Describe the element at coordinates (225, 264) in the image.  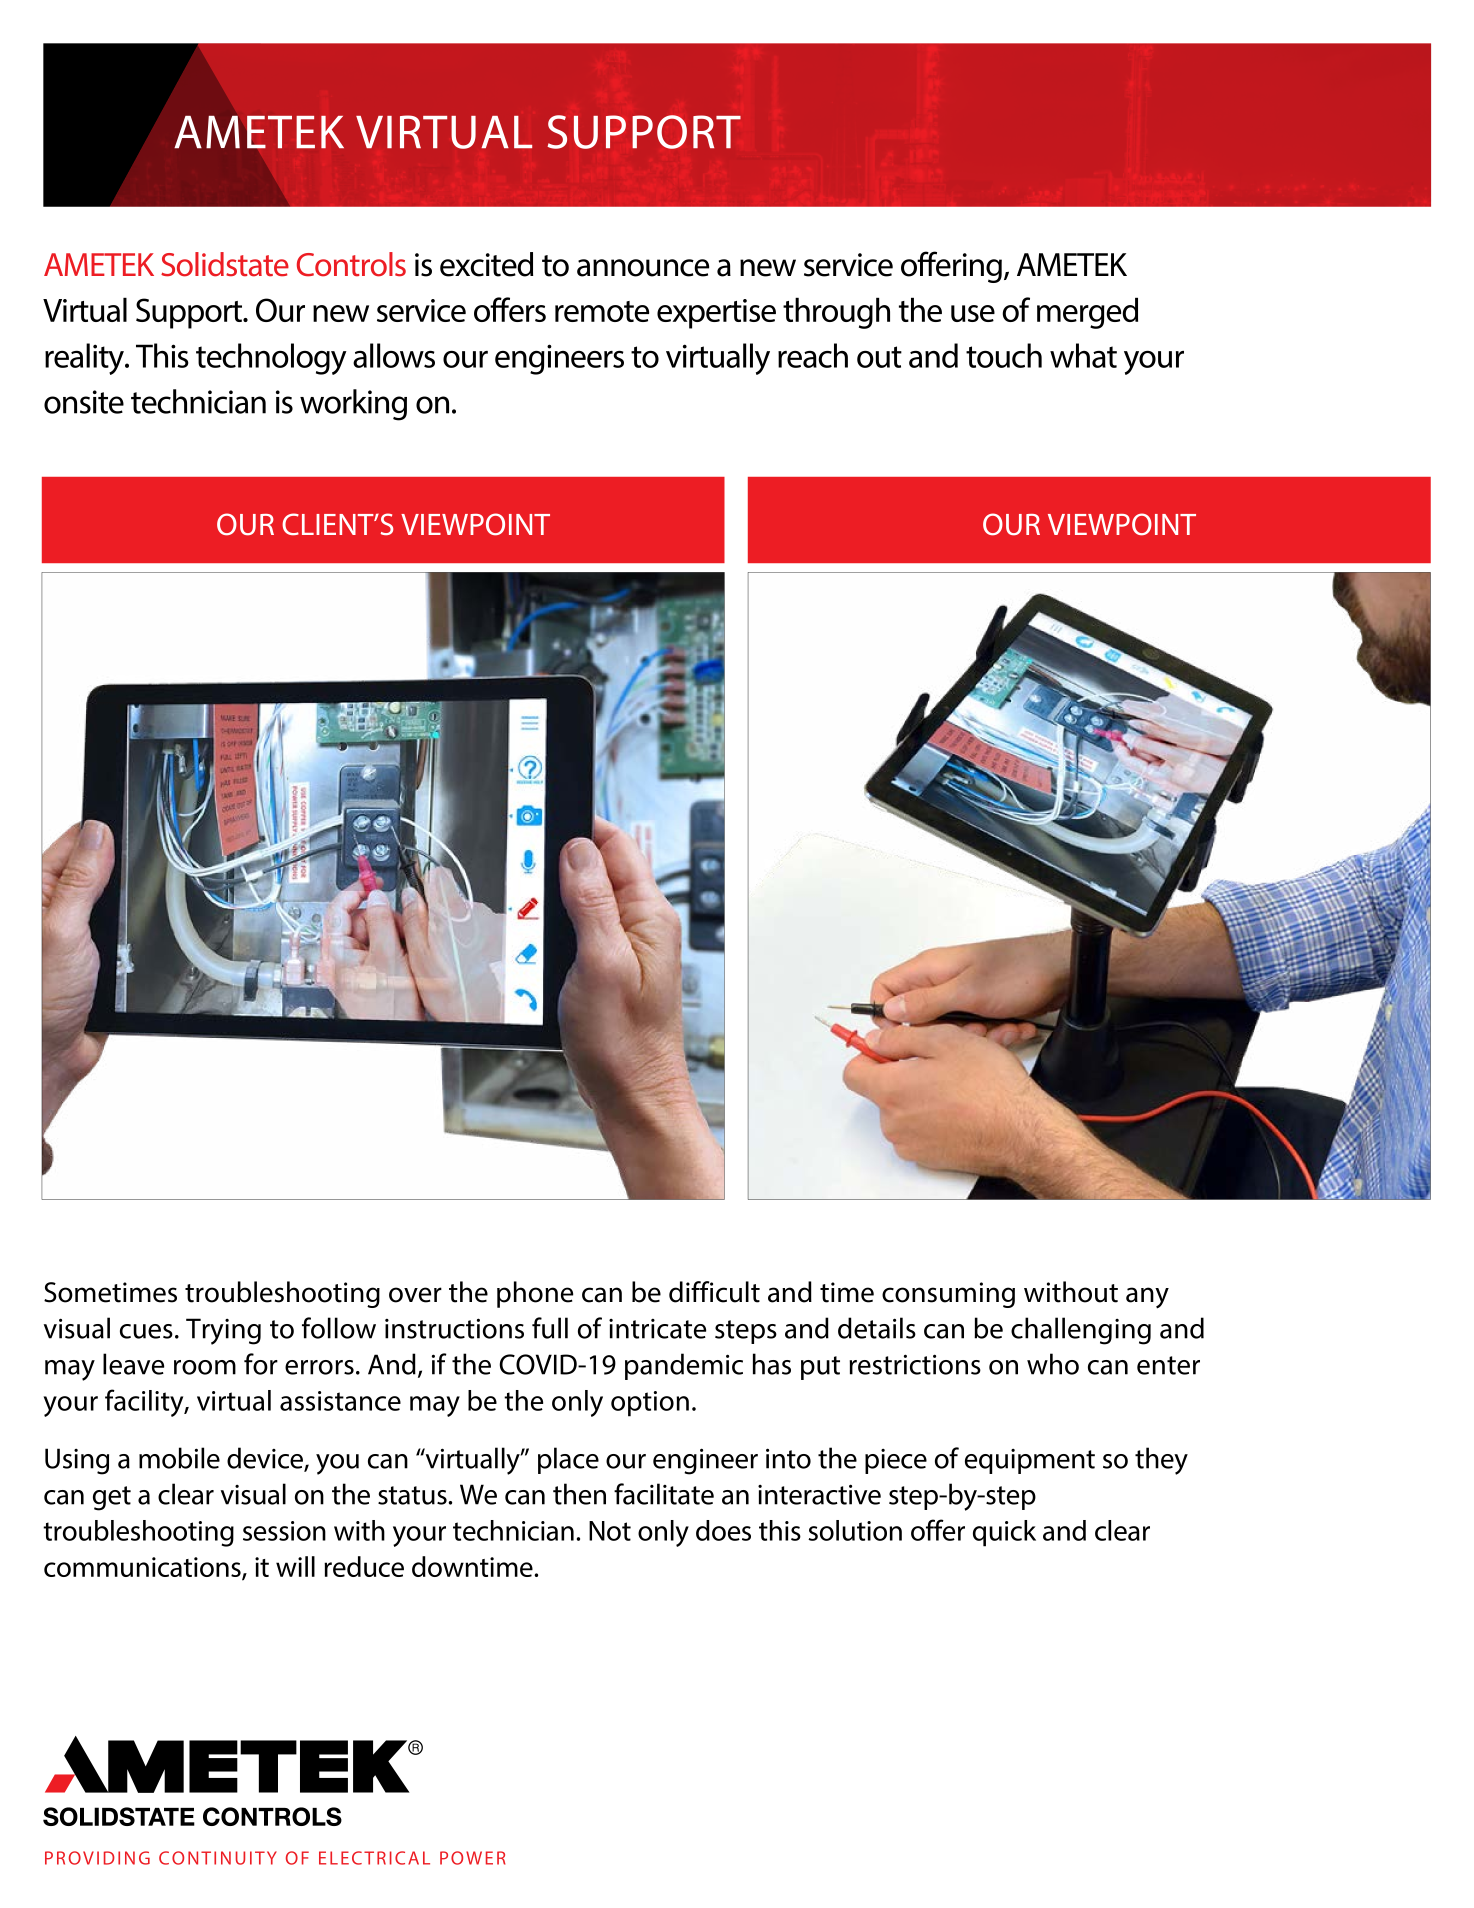
I see `Solidstate` at that location.
